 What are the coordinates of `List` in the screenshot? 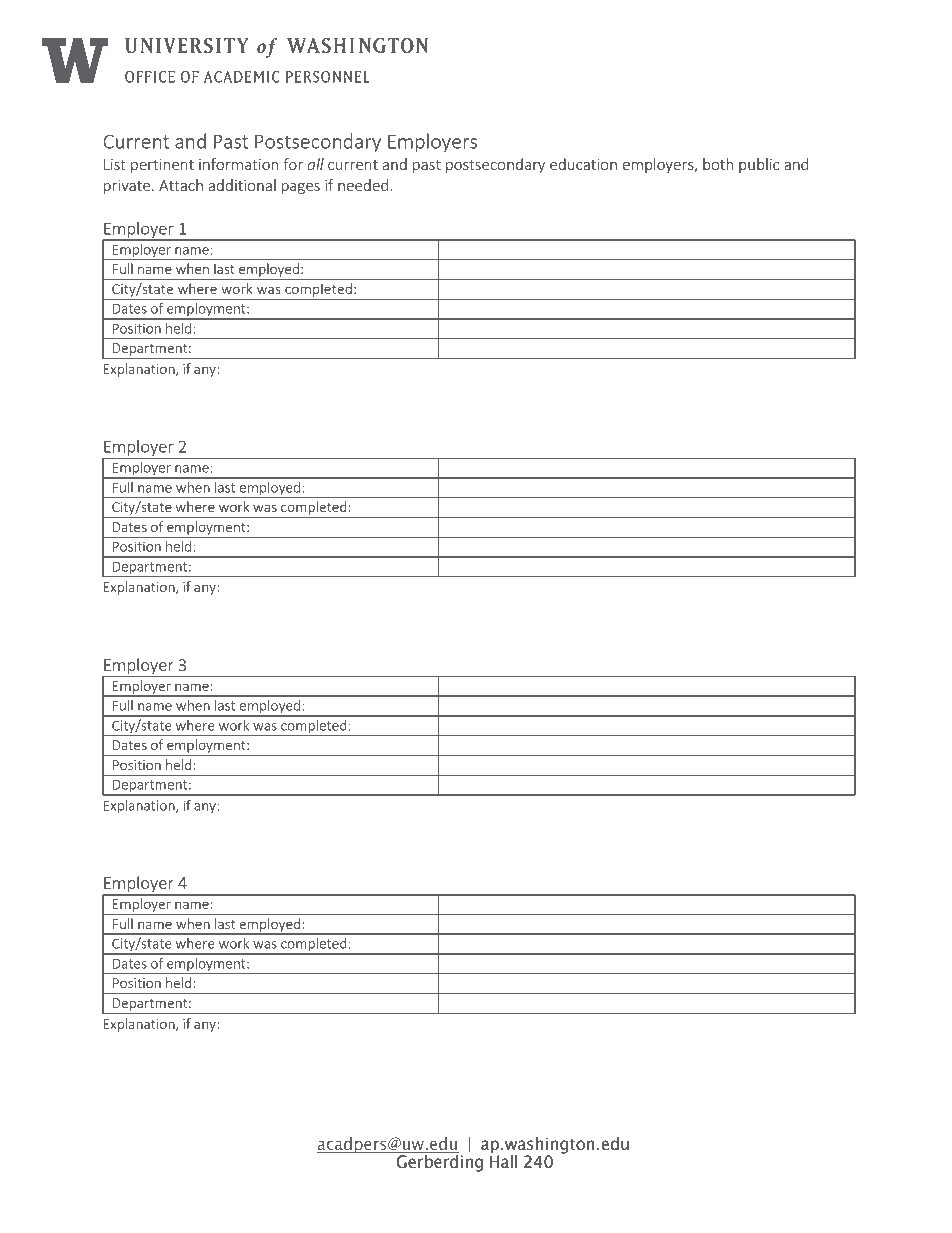 It's located at (115, 164).
